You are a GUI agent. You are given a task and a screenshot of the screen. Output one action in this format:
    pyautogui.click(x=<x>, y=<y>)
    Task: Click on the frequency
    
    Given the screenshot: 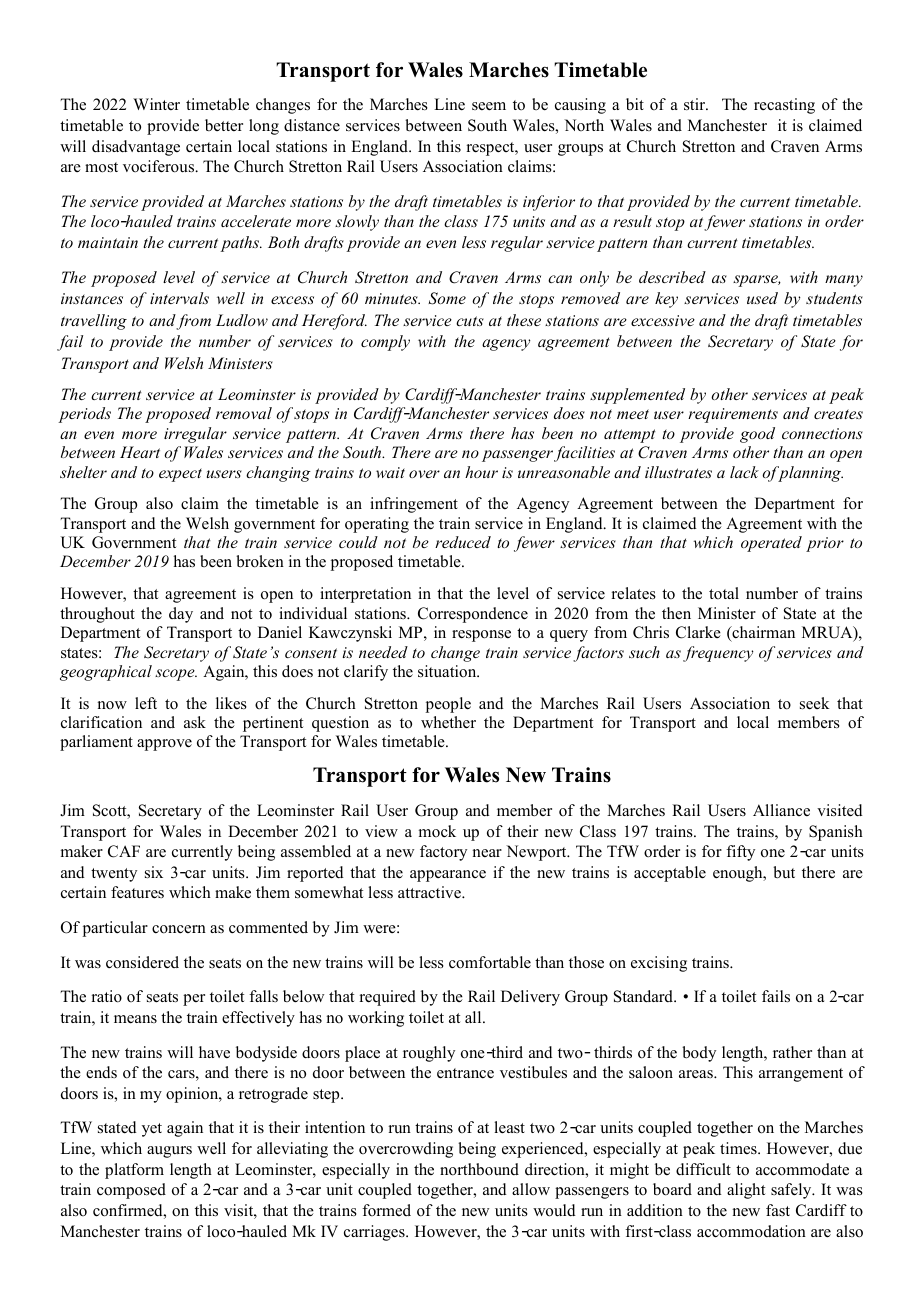 What is the action you would take?
    pyautogui.click(x=718, y=654)
